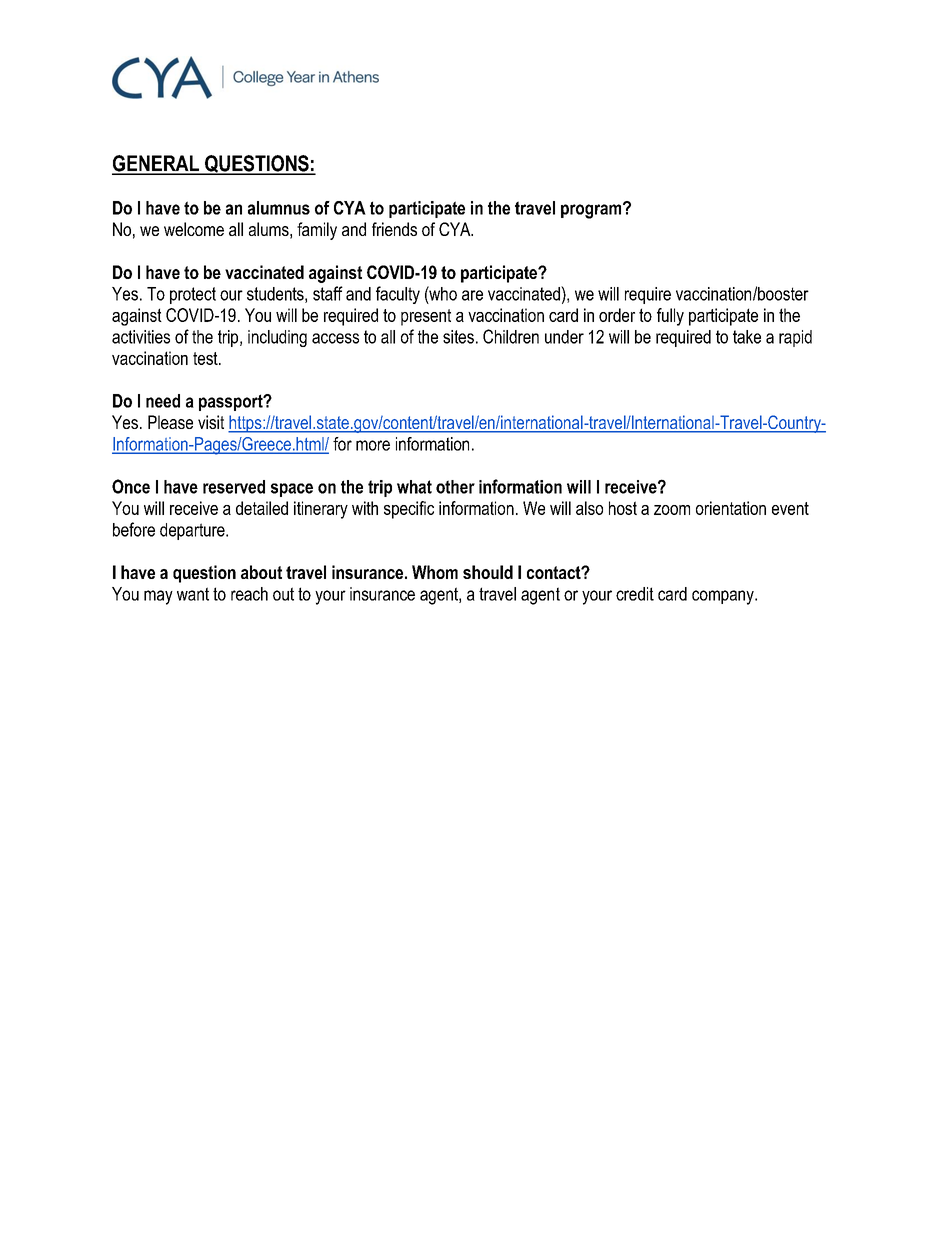 This document has width=952, height=1233. I want to click on friends, so click(394, 229).
